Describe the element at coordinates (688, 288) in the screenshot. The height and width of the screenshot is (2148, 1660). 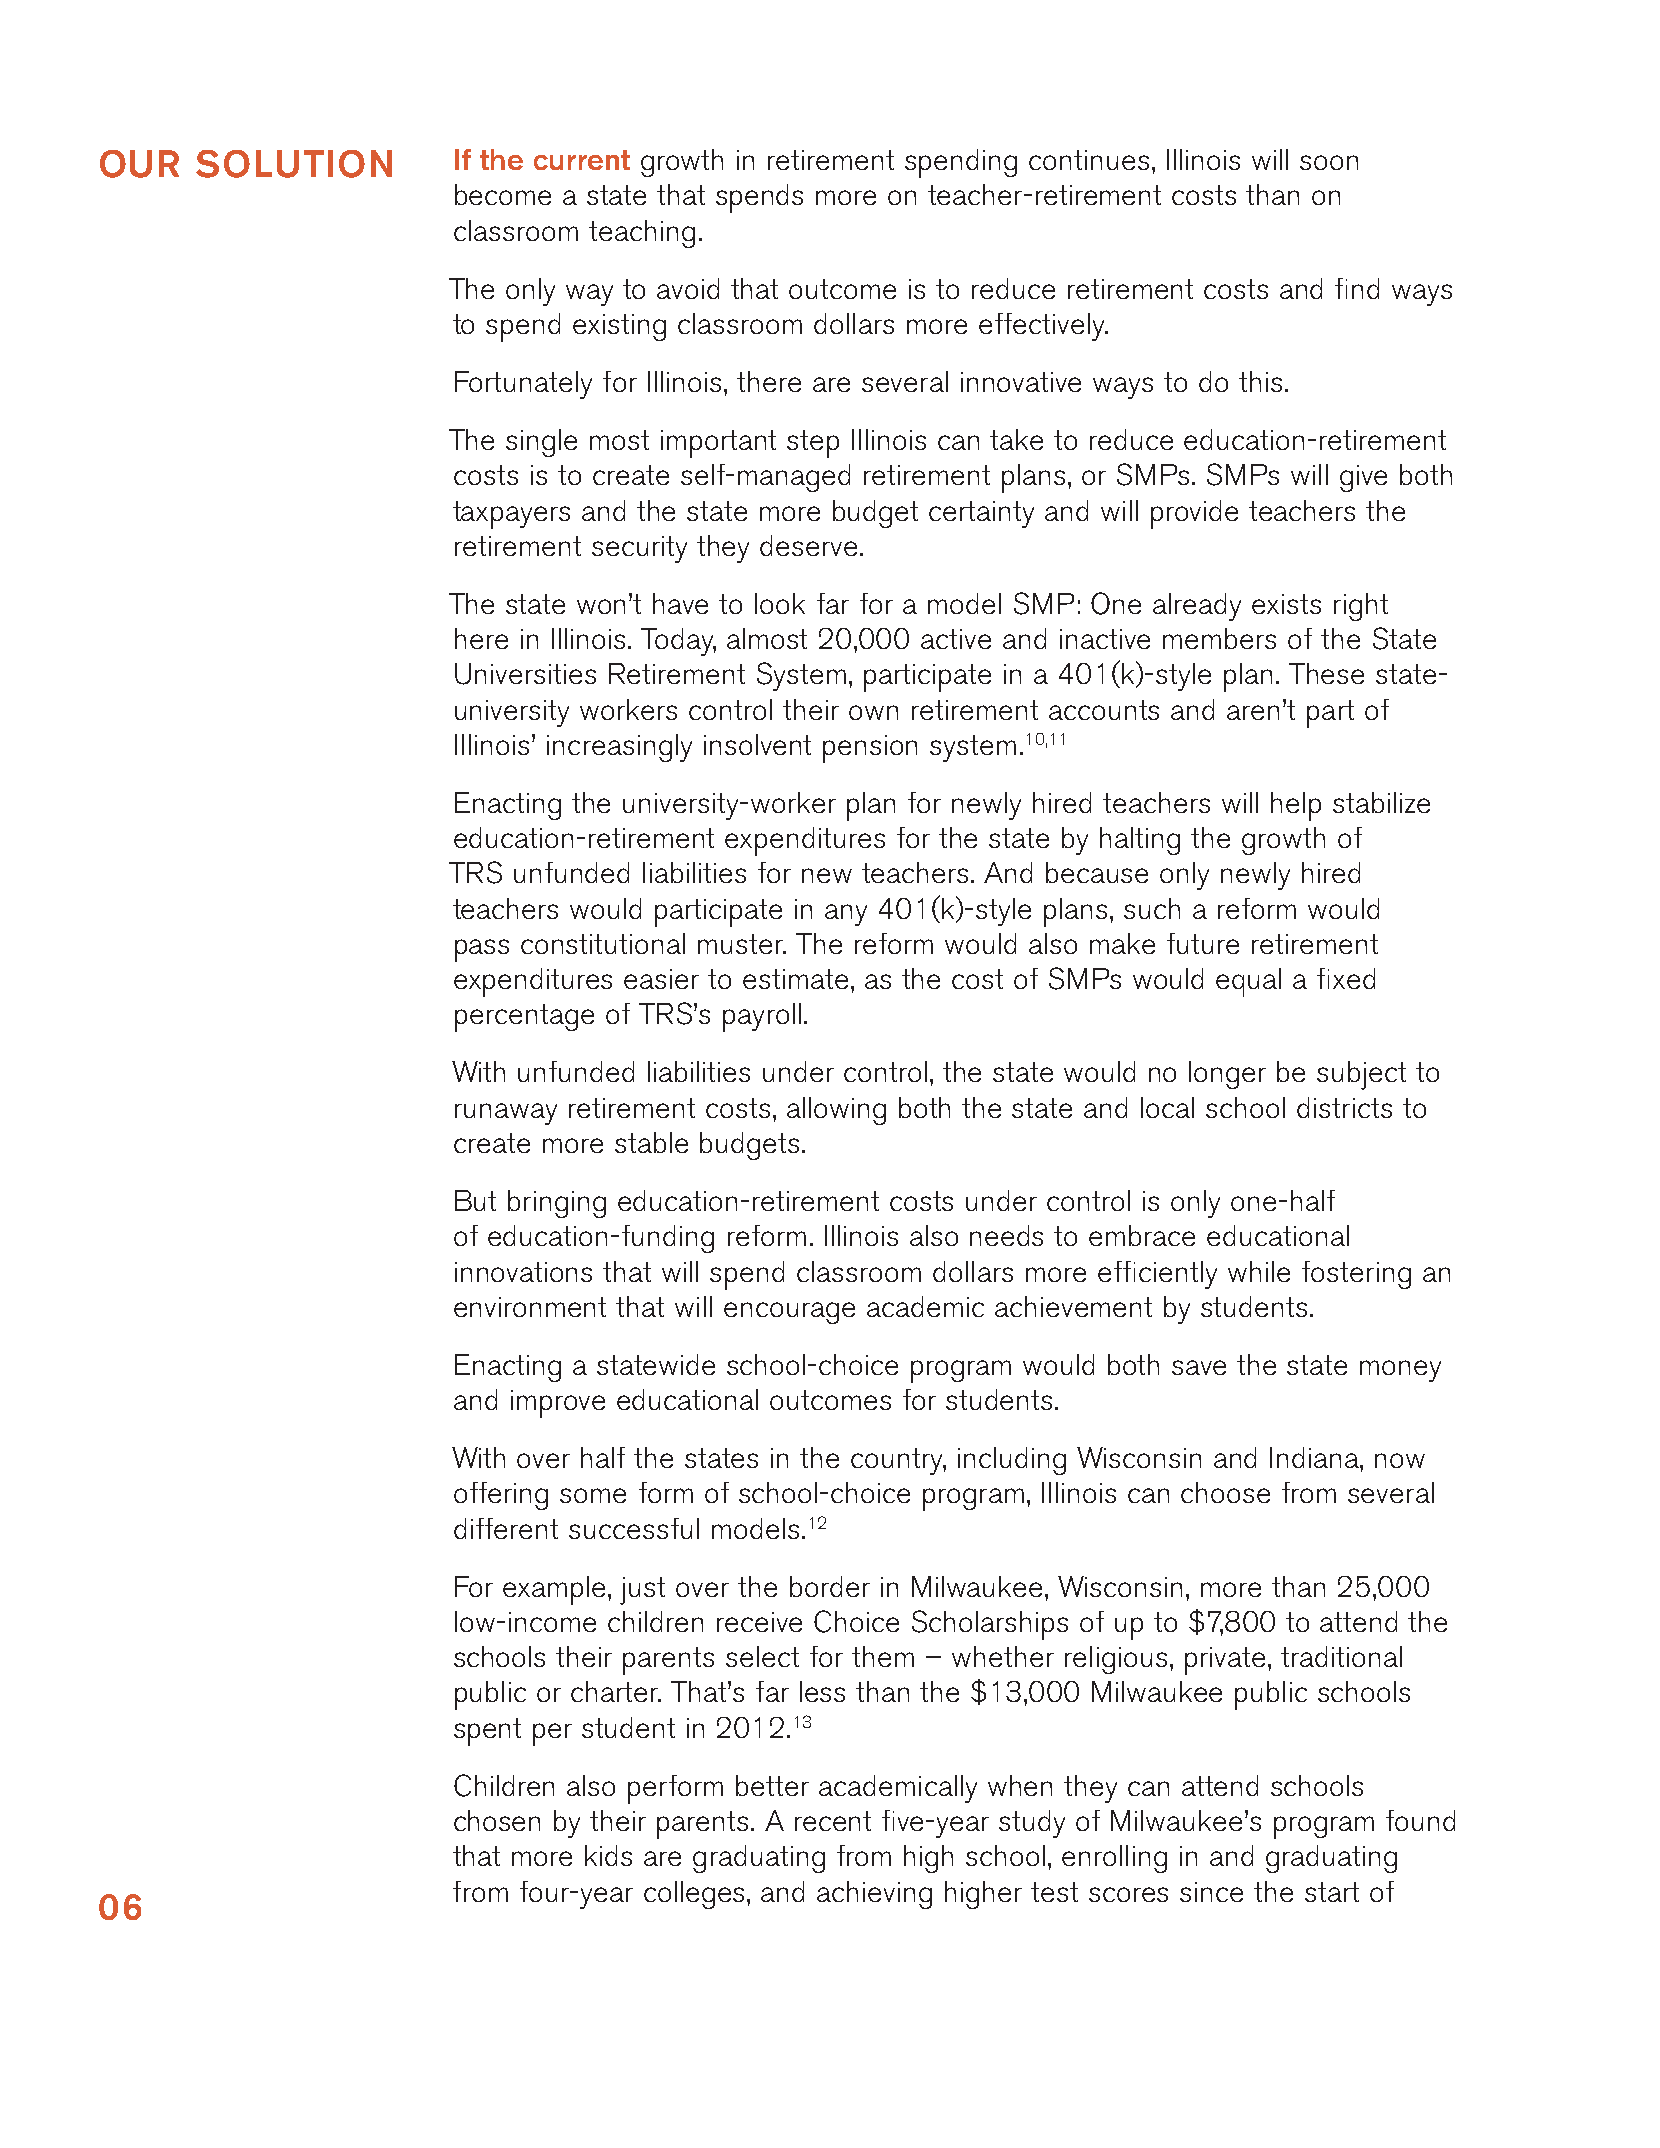
I see `avoid` at that location.
